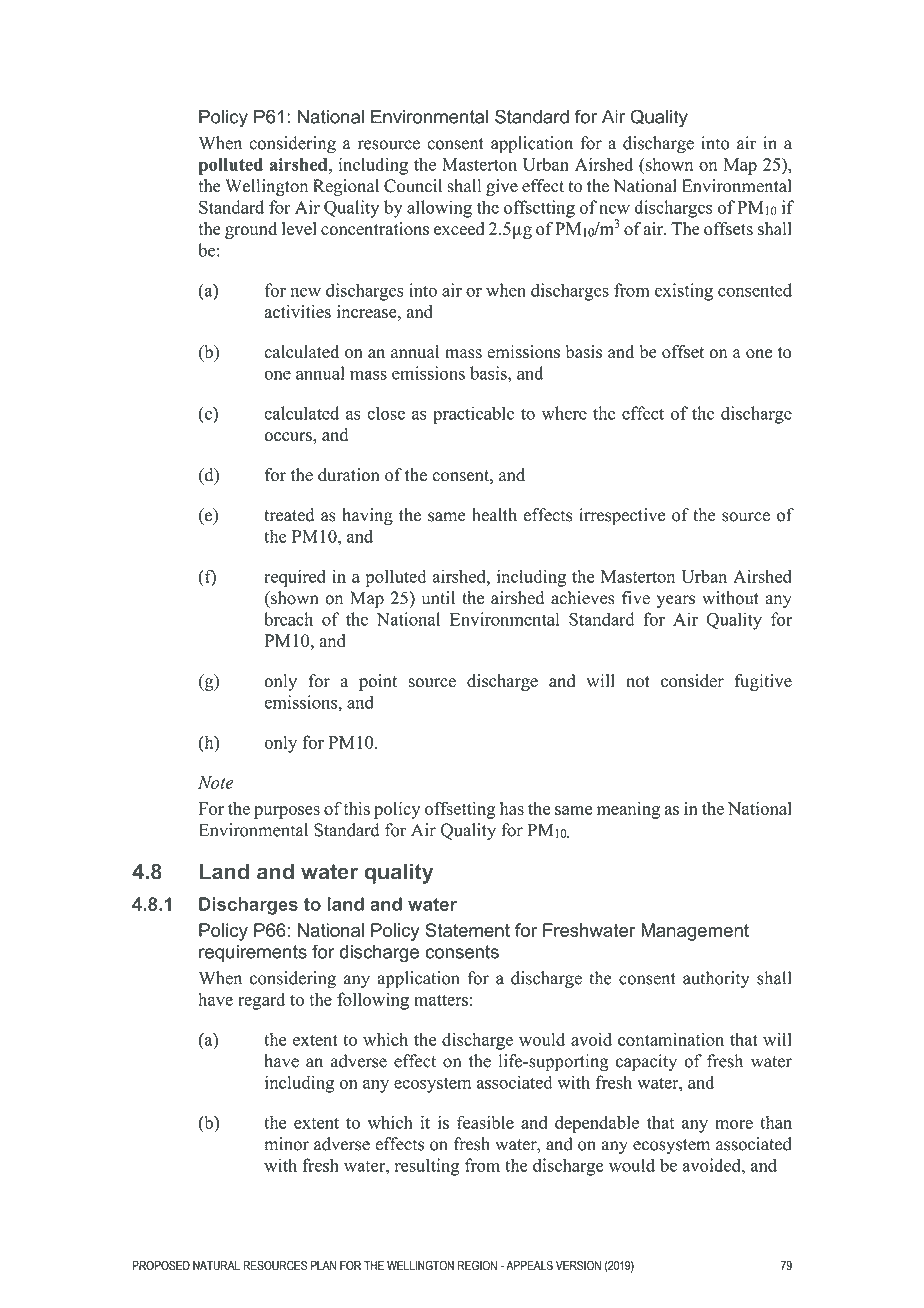 This screenshot has width=924, height=1308. Describe the element at coordinates (628, 810) in the screenshot. I see `meaning` at that location.
